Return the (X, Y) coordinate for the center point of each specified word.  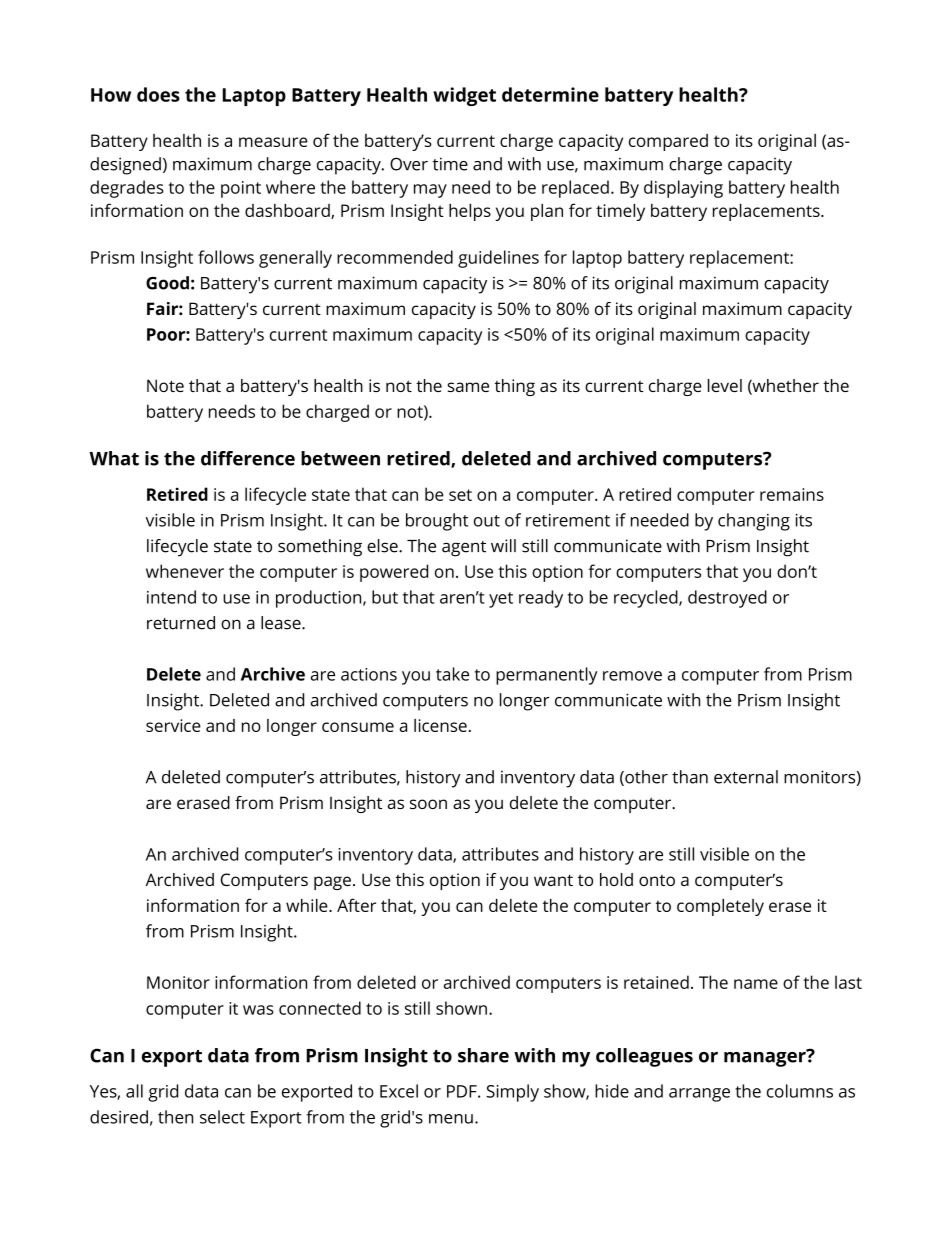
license (440, 725)
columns (800, 1091)
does (158, 94)
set (460, 495)
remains (792, 494)
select (222, 1117)
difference (248, 458)
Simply (512, 1093)
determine (550, 94)
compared (668, 142)
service (173, 725)
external (746, 777)
